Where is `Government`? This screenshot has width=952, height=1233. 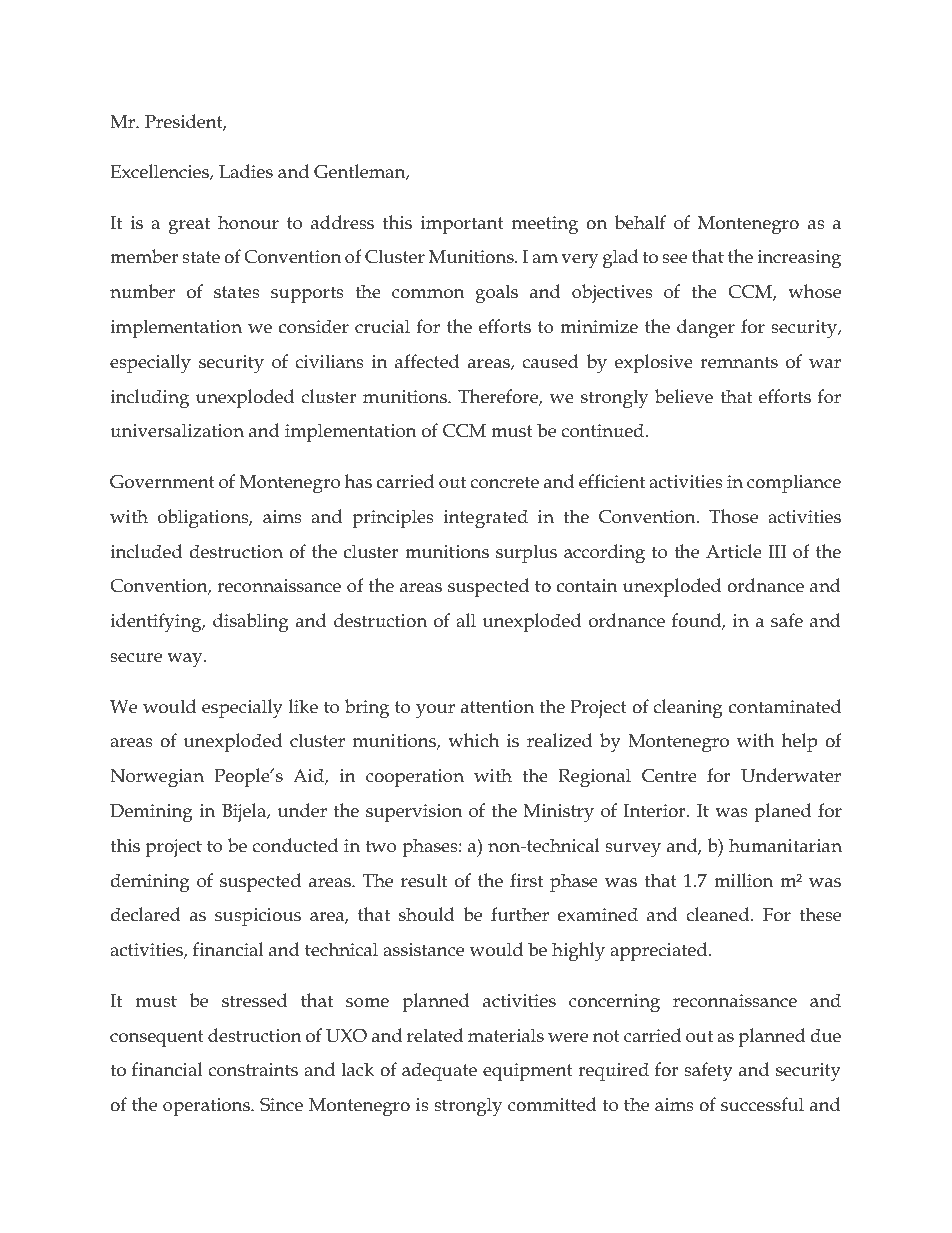
Government is located at coordinates (162, 482).
